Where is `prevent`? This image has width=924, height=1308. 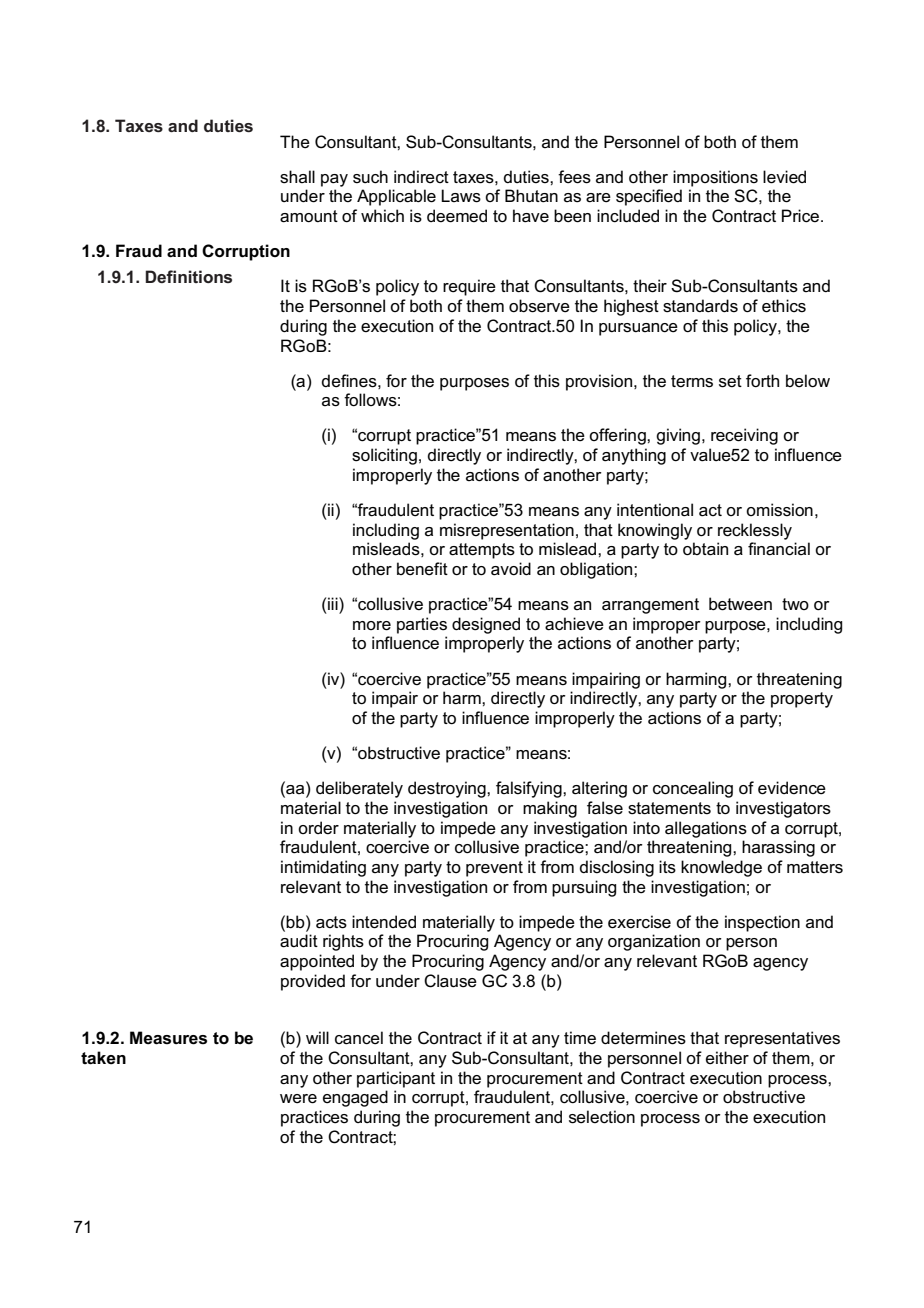
prevent is located at coordinates (494, 869).
